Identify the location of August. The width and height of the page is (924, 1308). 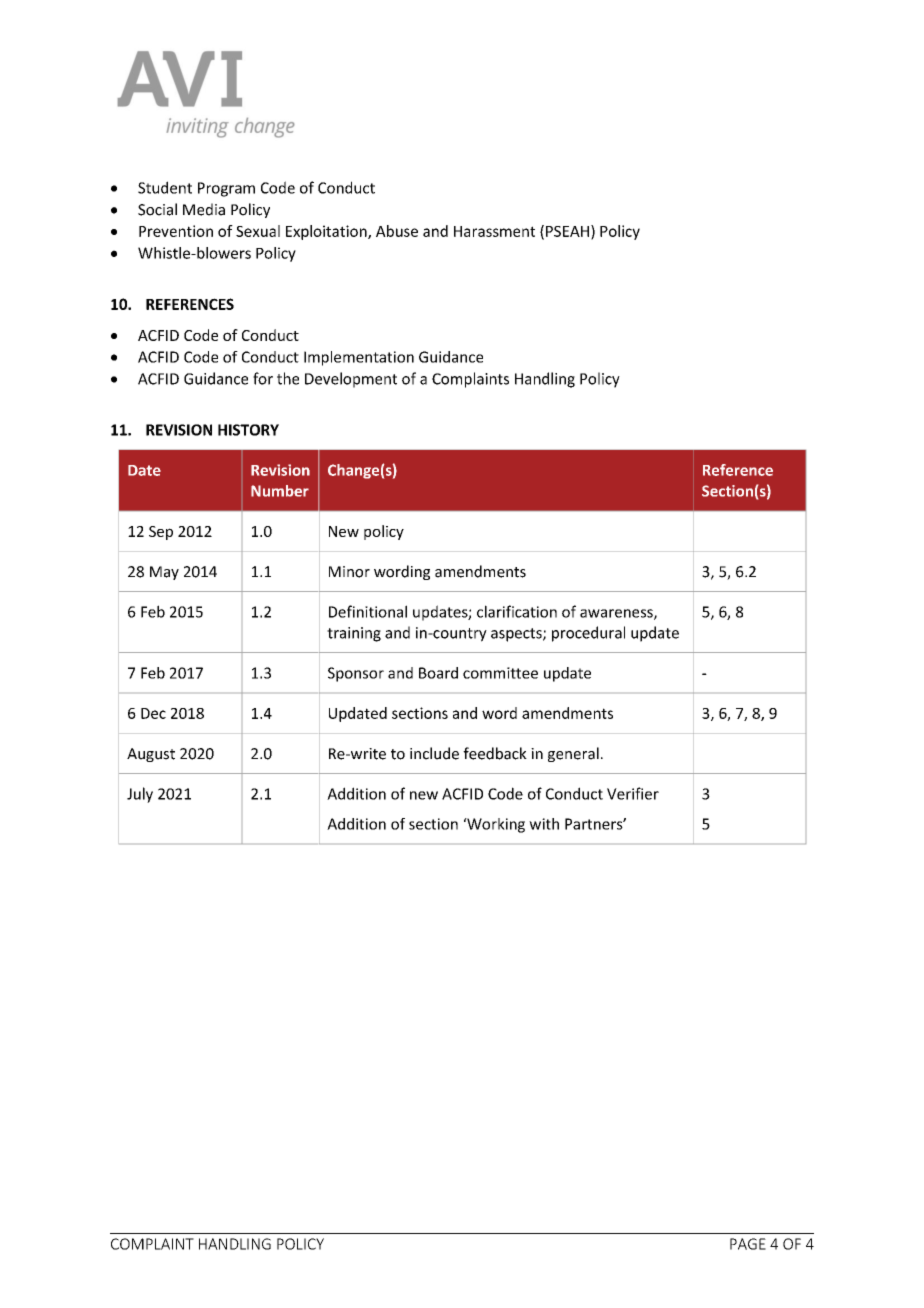
(151, 755).
